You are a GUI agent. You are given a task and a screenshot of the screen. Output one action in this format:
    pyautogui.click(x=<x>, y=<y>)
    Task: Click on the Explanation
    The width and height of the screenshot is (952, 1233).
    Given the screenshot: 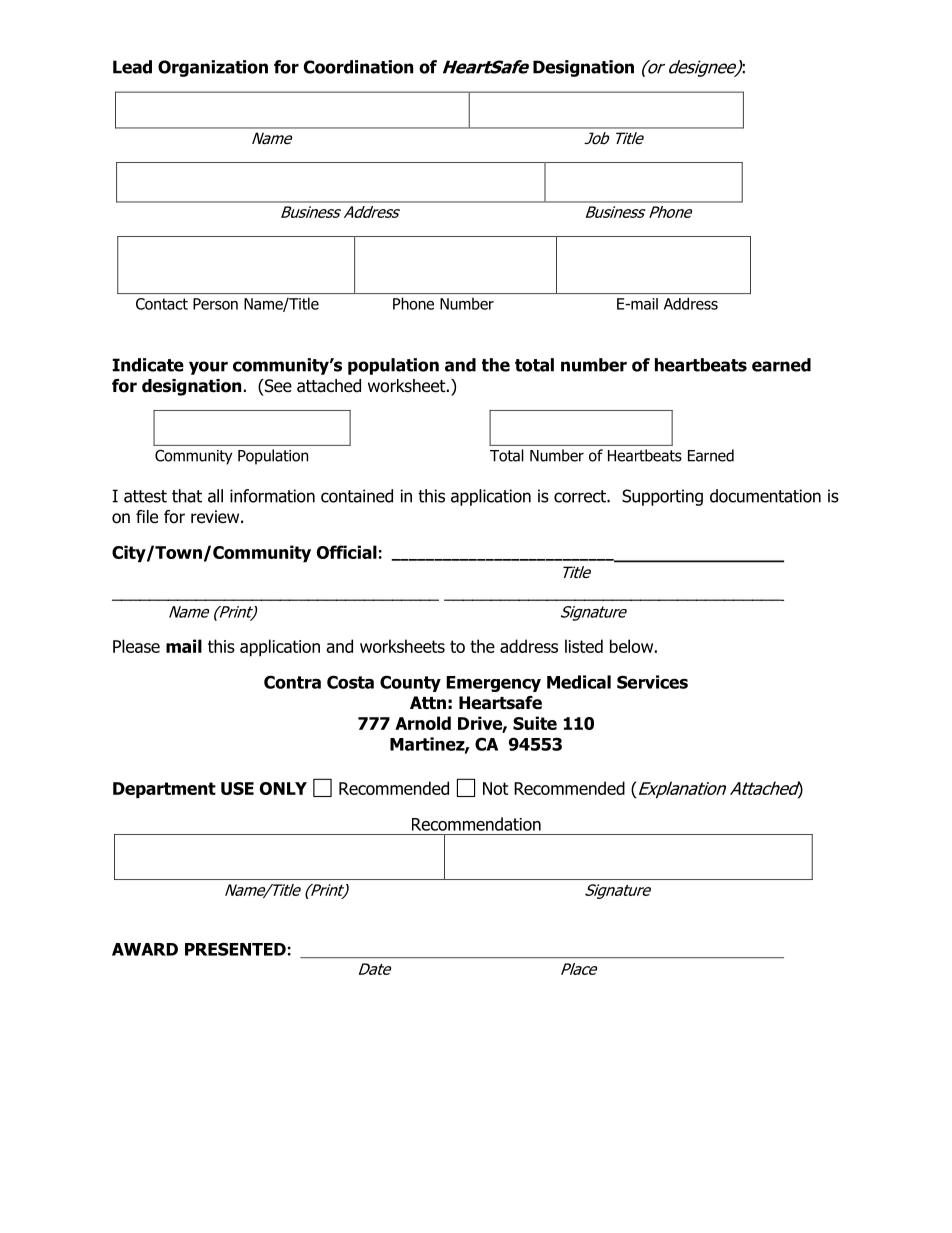 What is the action you would take?
    pyautogui.click(x=681, y=790)
